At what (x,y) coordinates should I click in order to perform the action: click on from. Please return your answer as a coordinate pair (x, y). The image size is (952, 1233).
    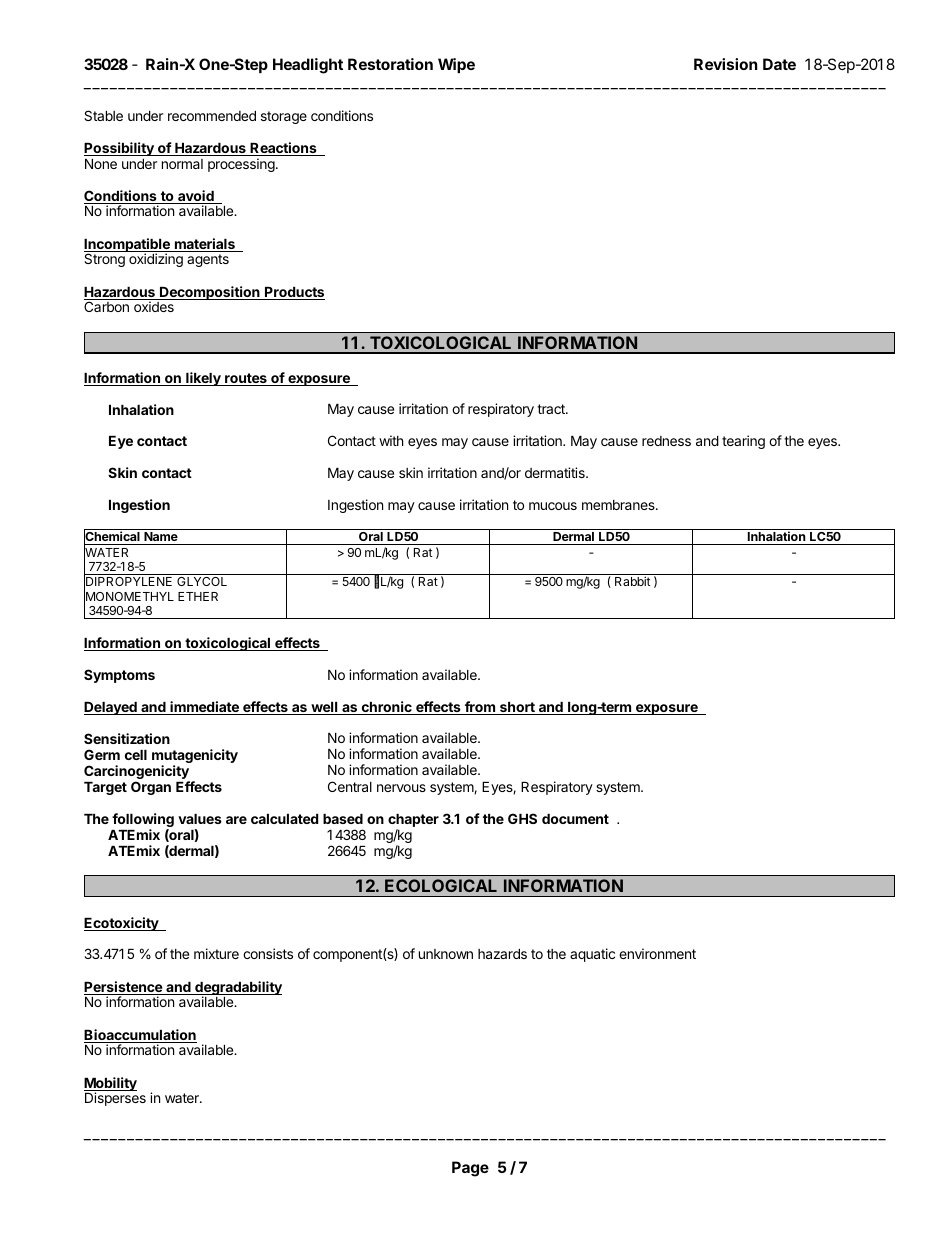
    Looking at the image, I should click on (479, 708).
